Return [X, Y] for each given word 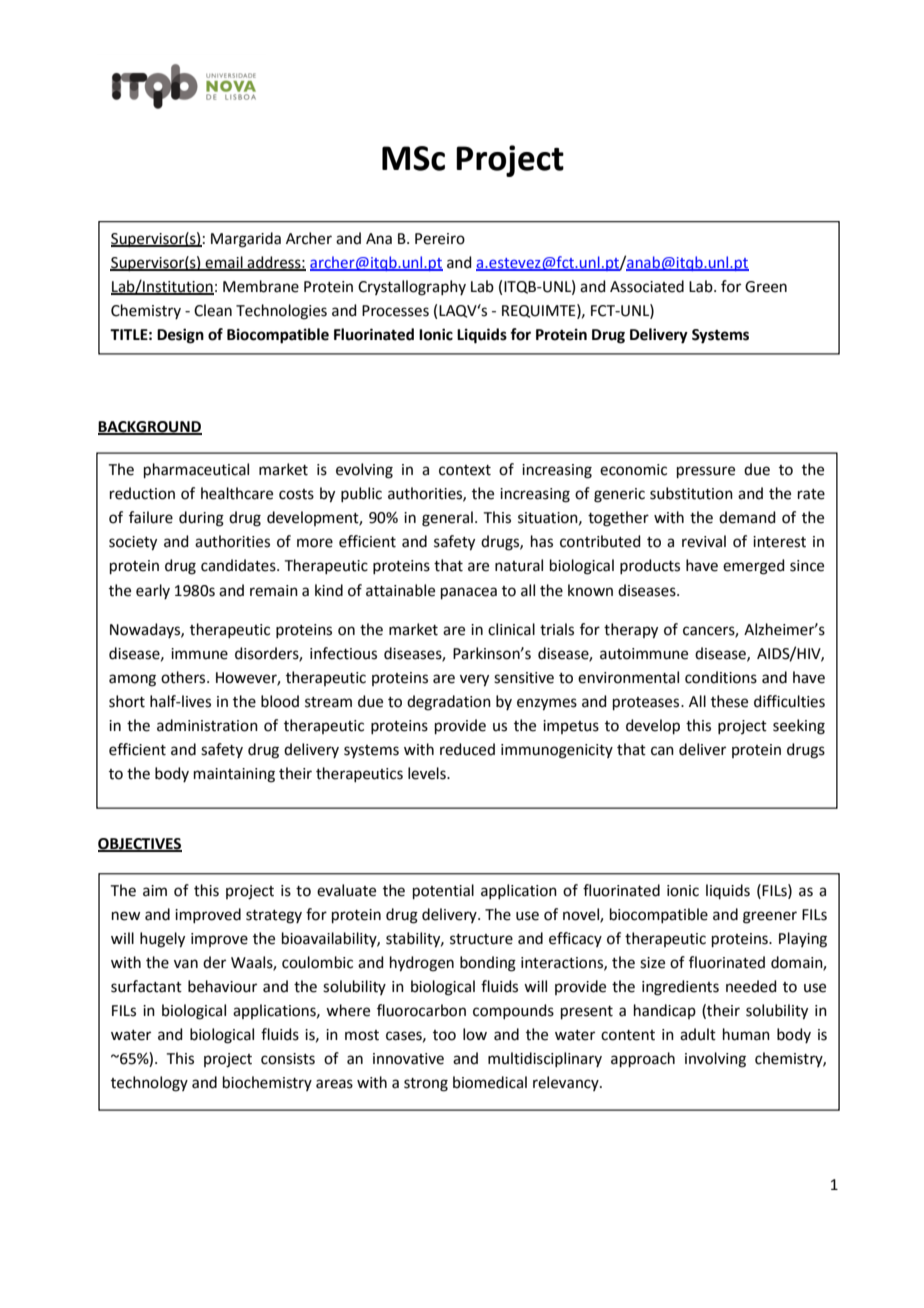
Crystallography [412, 288]
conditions [721, 677]
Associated [647, 286]
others [184, 677]
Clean [213, 310]
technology [149, 1084]
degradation [449, 703]
